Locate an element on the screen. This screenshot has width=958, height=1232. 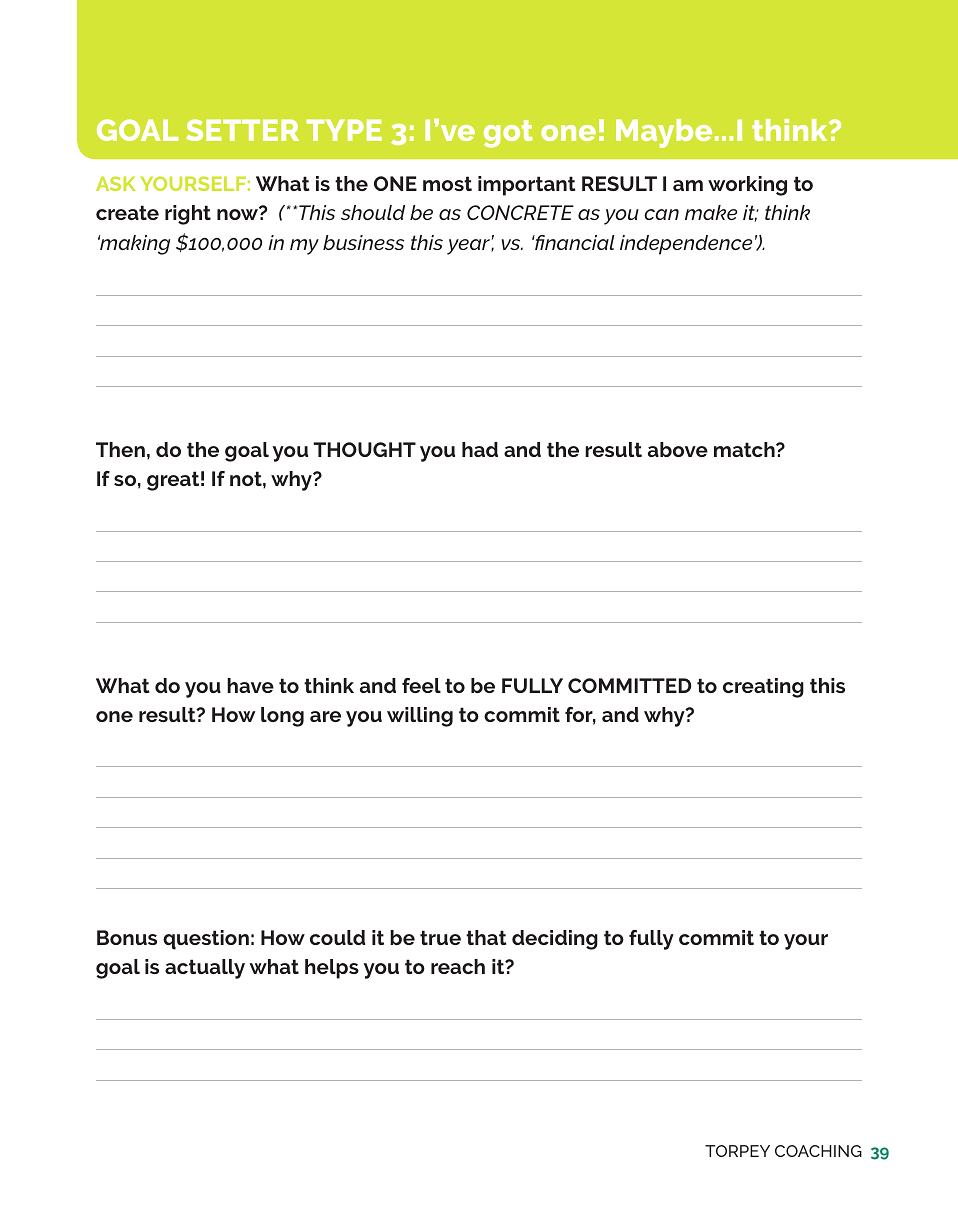
creating is located at coordinates (763, 688).
